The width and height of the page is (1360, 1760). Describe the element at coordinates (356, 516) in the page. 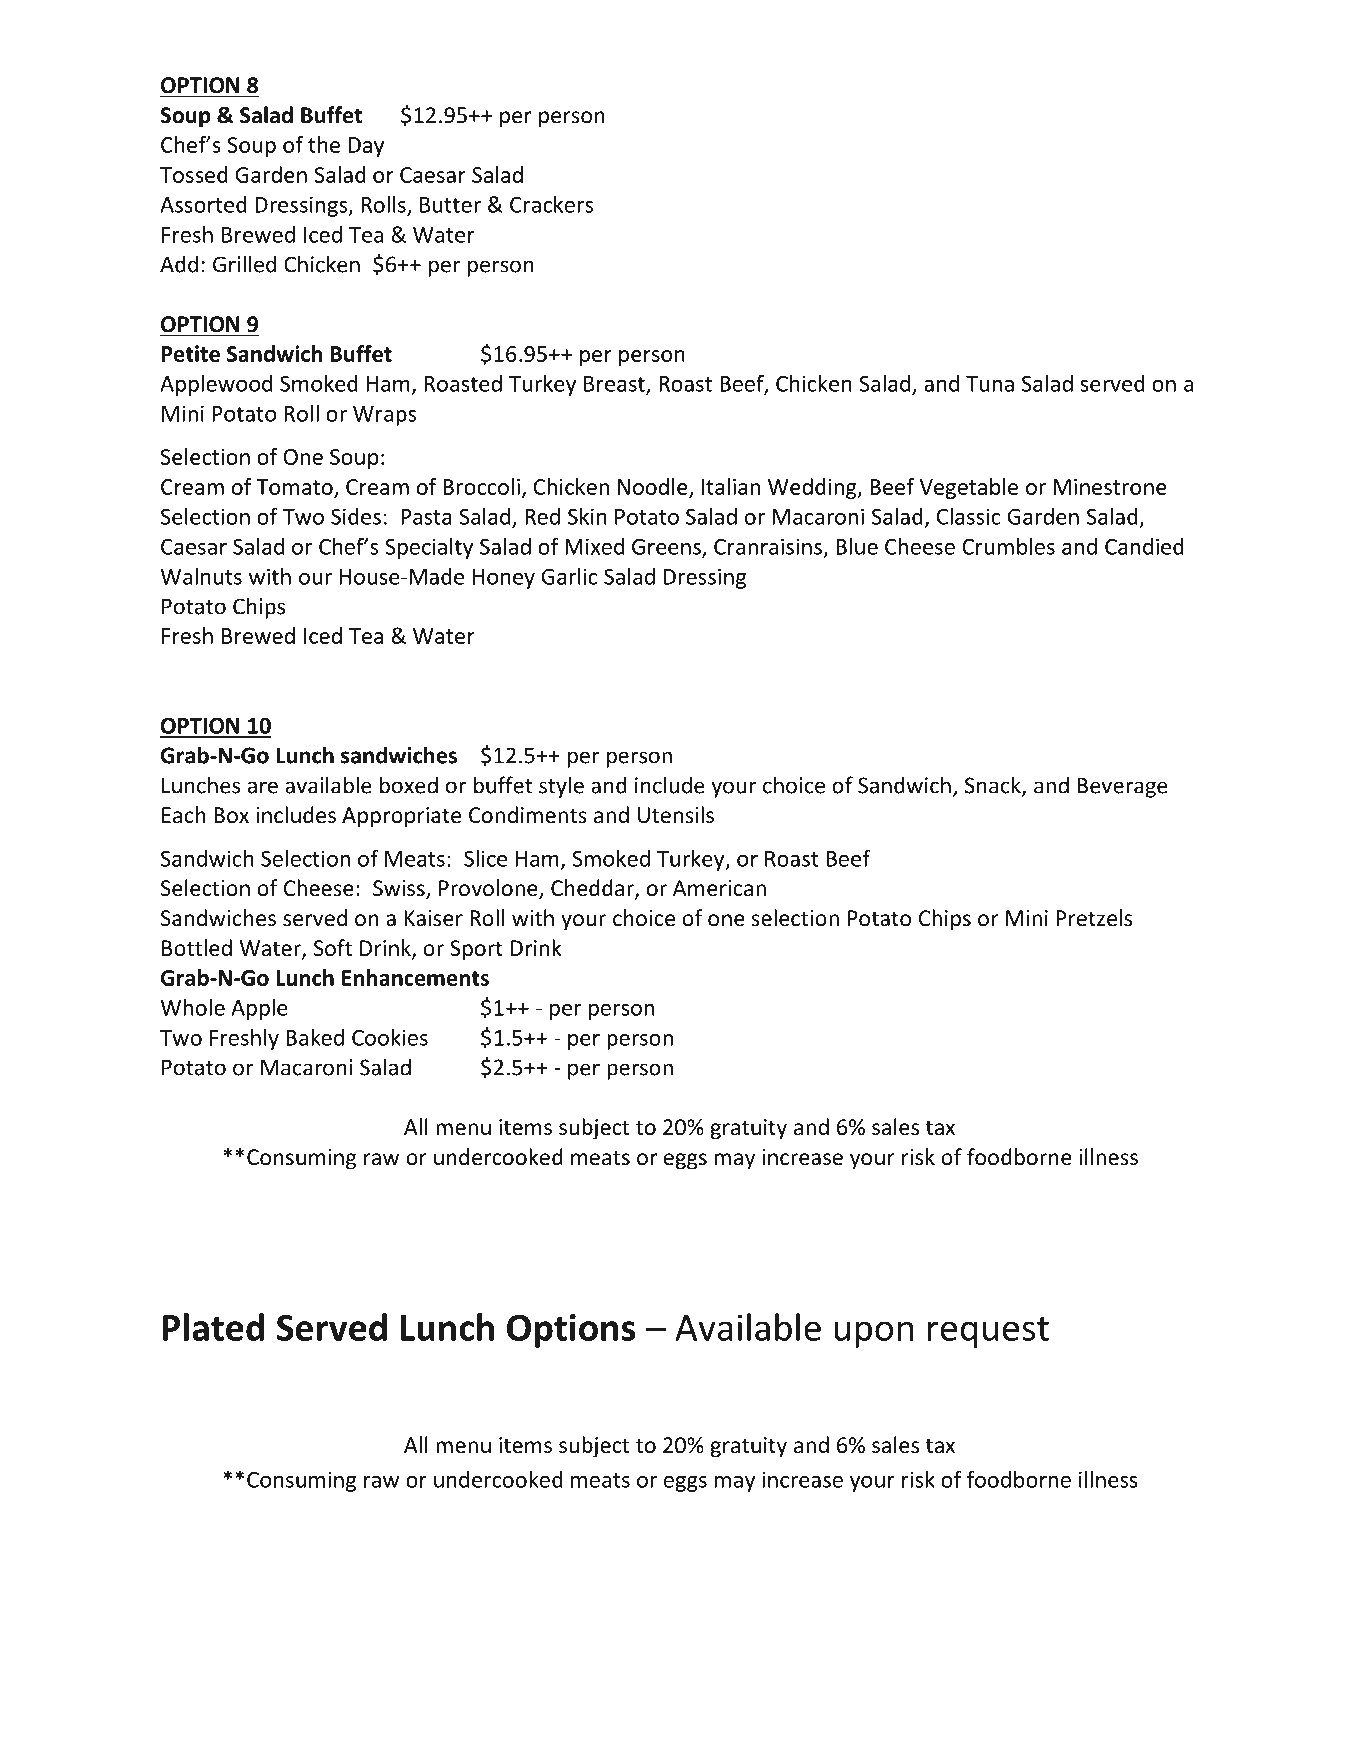

I see `Sides` at that location.
